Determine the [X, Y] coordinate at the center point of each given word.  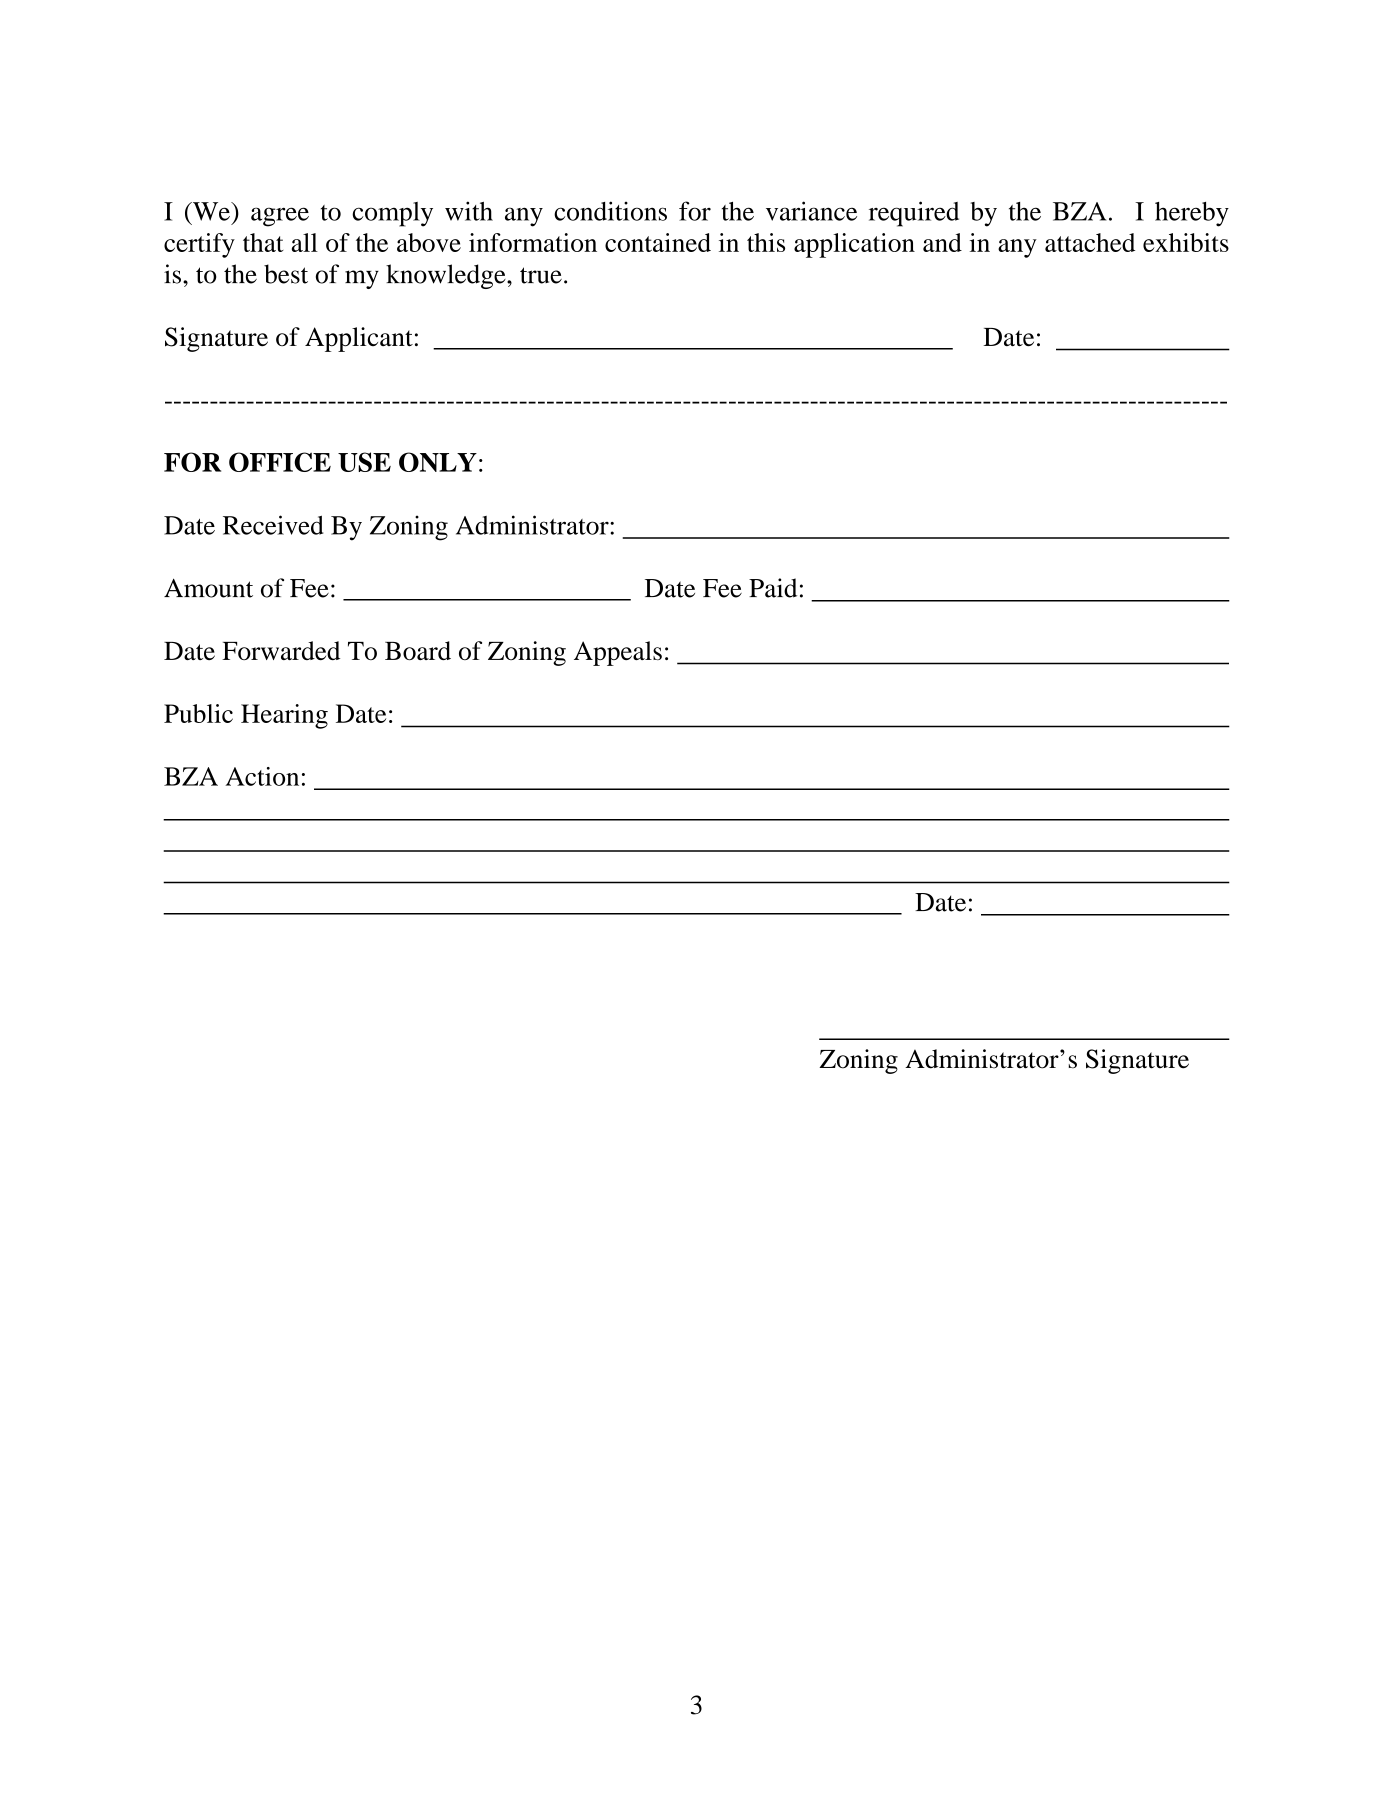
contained [658, 242]
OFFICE [280, 462]
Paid [773, 588]
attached [1090, 242]
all [305, 242]
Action [262, 776]
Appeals [618, 653]
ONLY [438, 462]
